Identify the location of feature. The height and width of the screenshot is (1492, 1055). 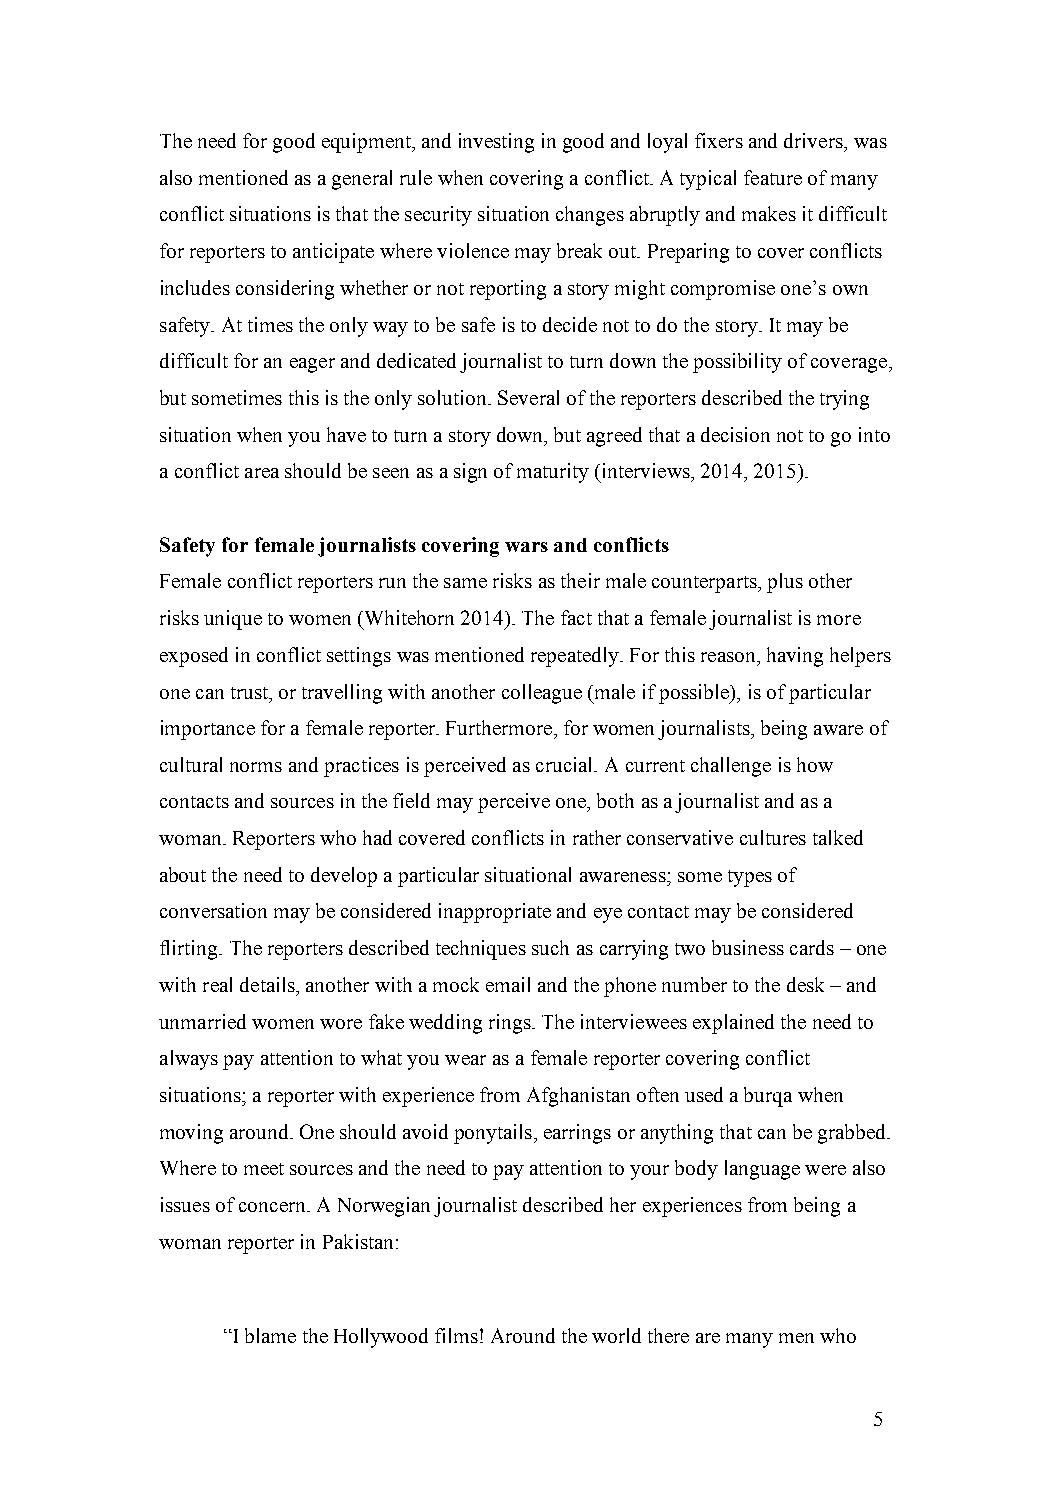
(773, 177).
